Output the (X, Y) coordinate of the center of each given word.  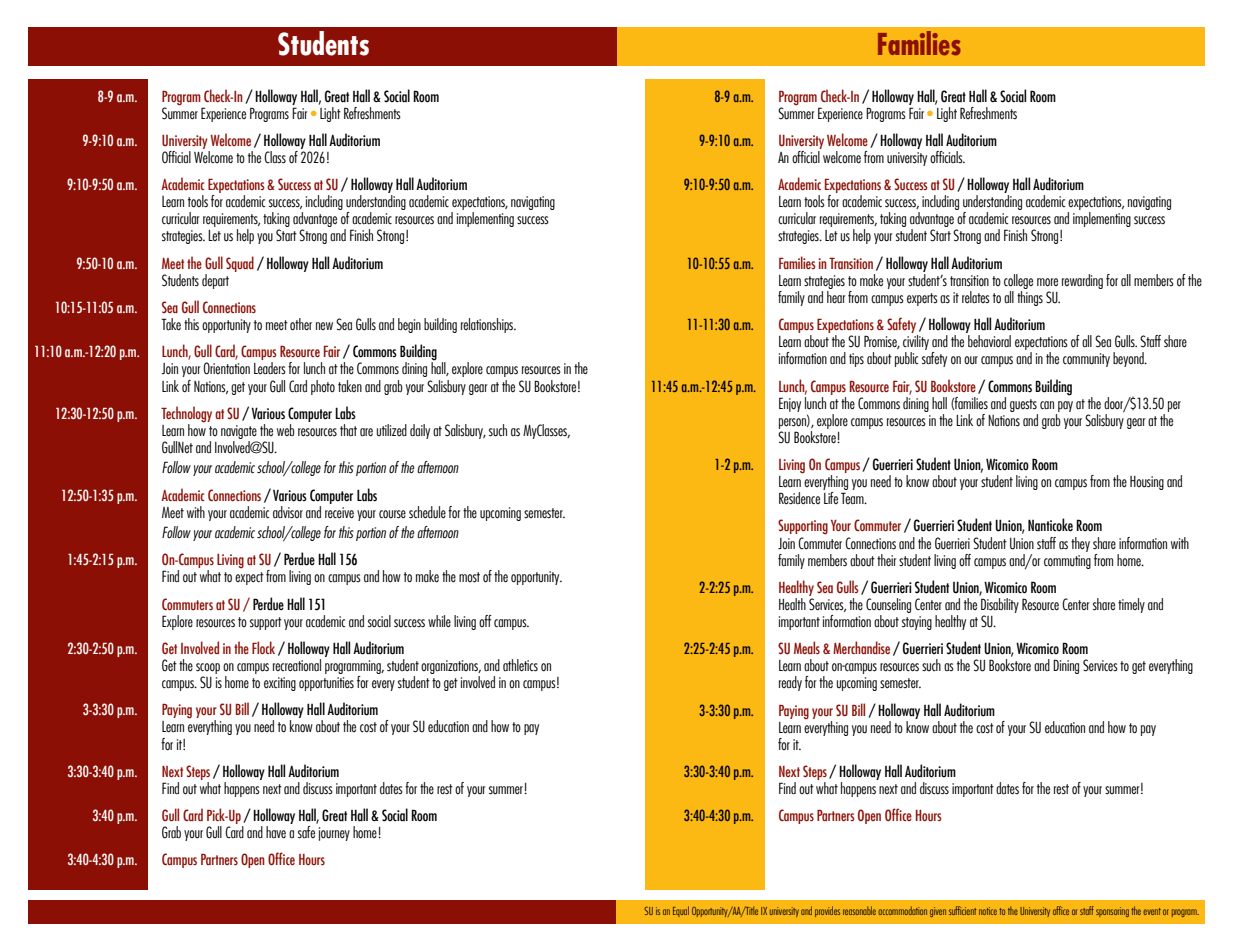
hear (836, 296)
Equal (681, 911)
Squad (240, 264)
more (1047, 282)
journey (334, 834)
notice (988, 911)
